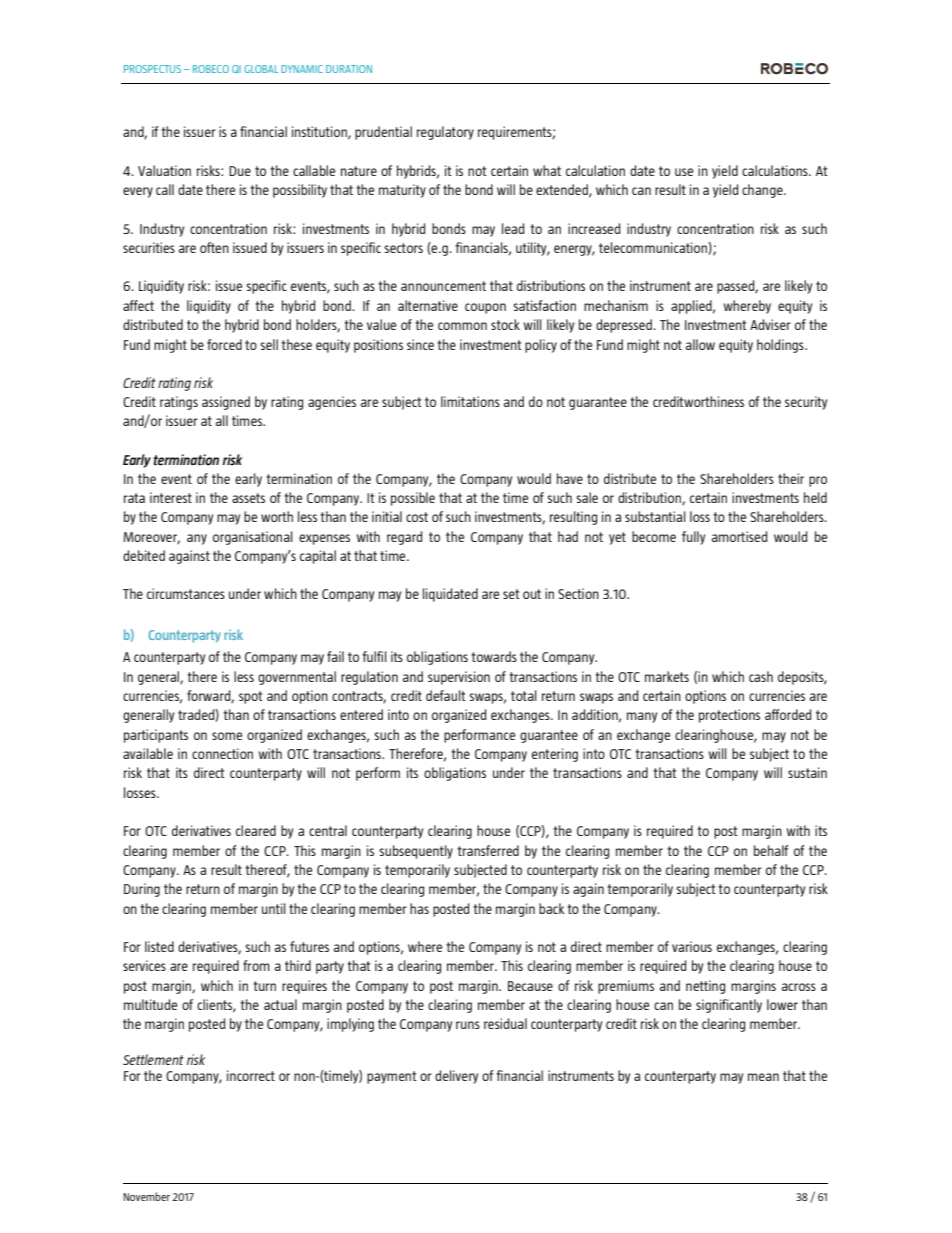 This screenshot has width=952, height=1233. I want to click on November, so click(146, 1196).
